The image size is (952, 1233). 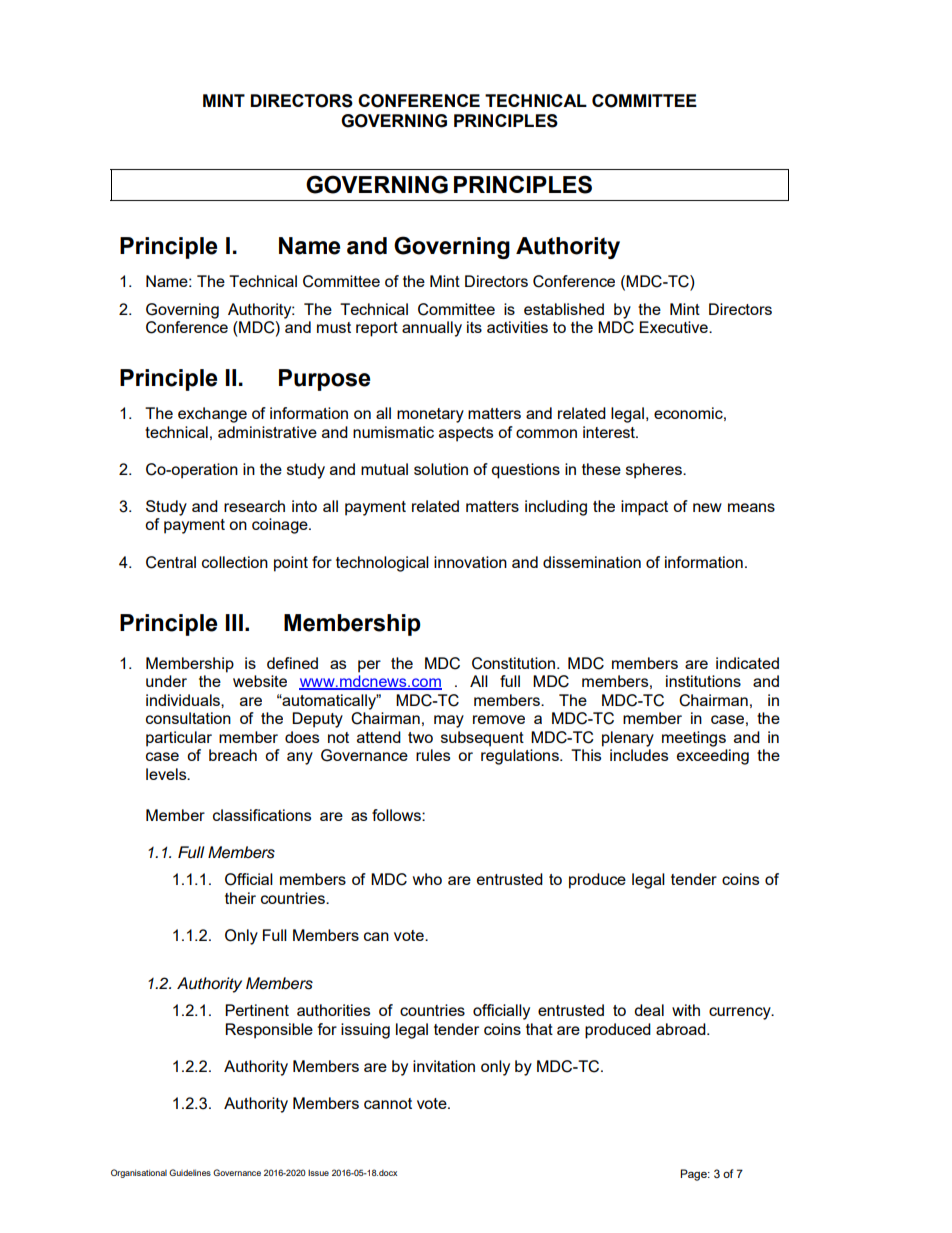 What do you see at coordinates (644, 508) in the screenshot?
I see `impact` at bounding box center [644, 508].
